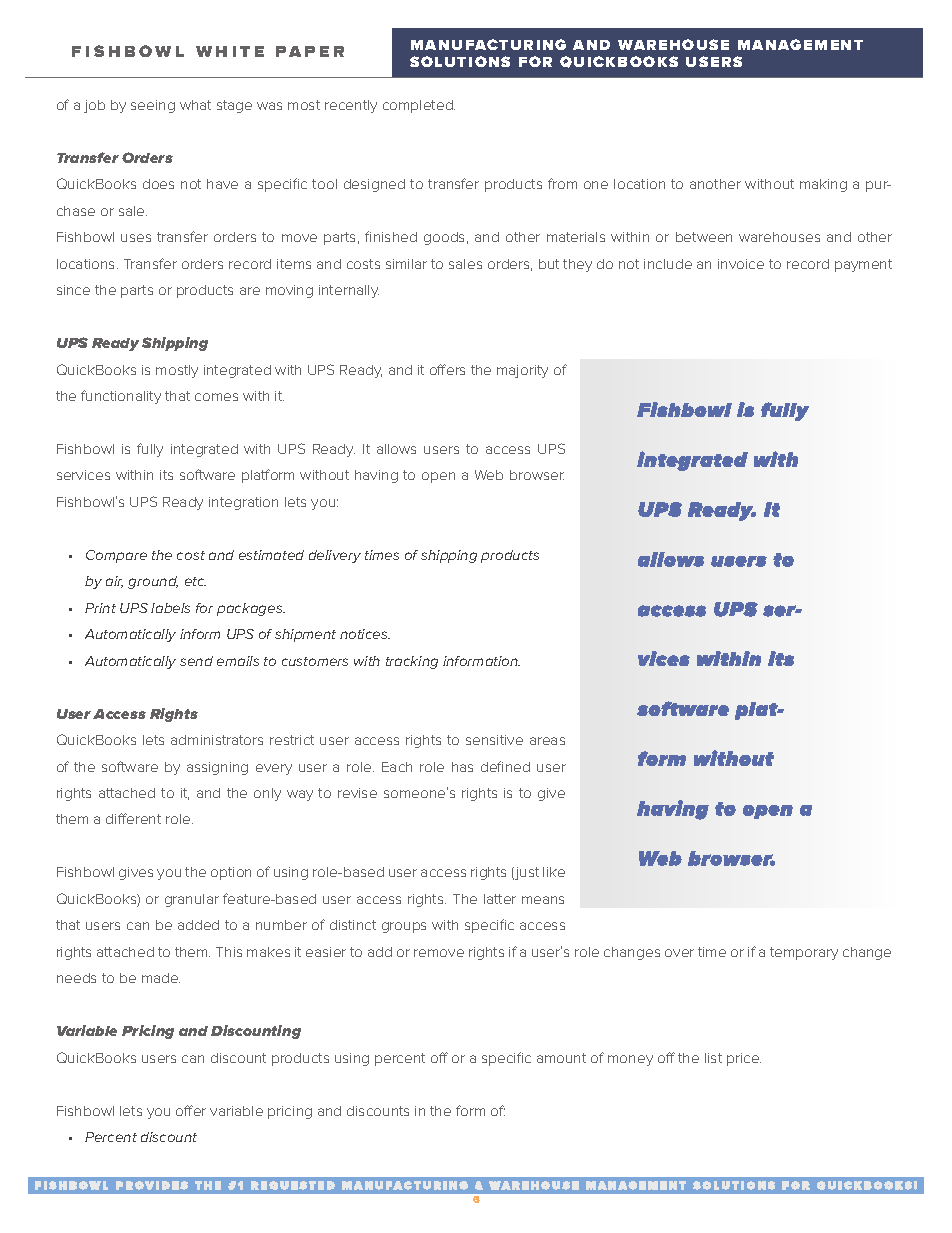 The height and width of the screenshot is (1233, 952). I want to click on open, so click(438, 477).
